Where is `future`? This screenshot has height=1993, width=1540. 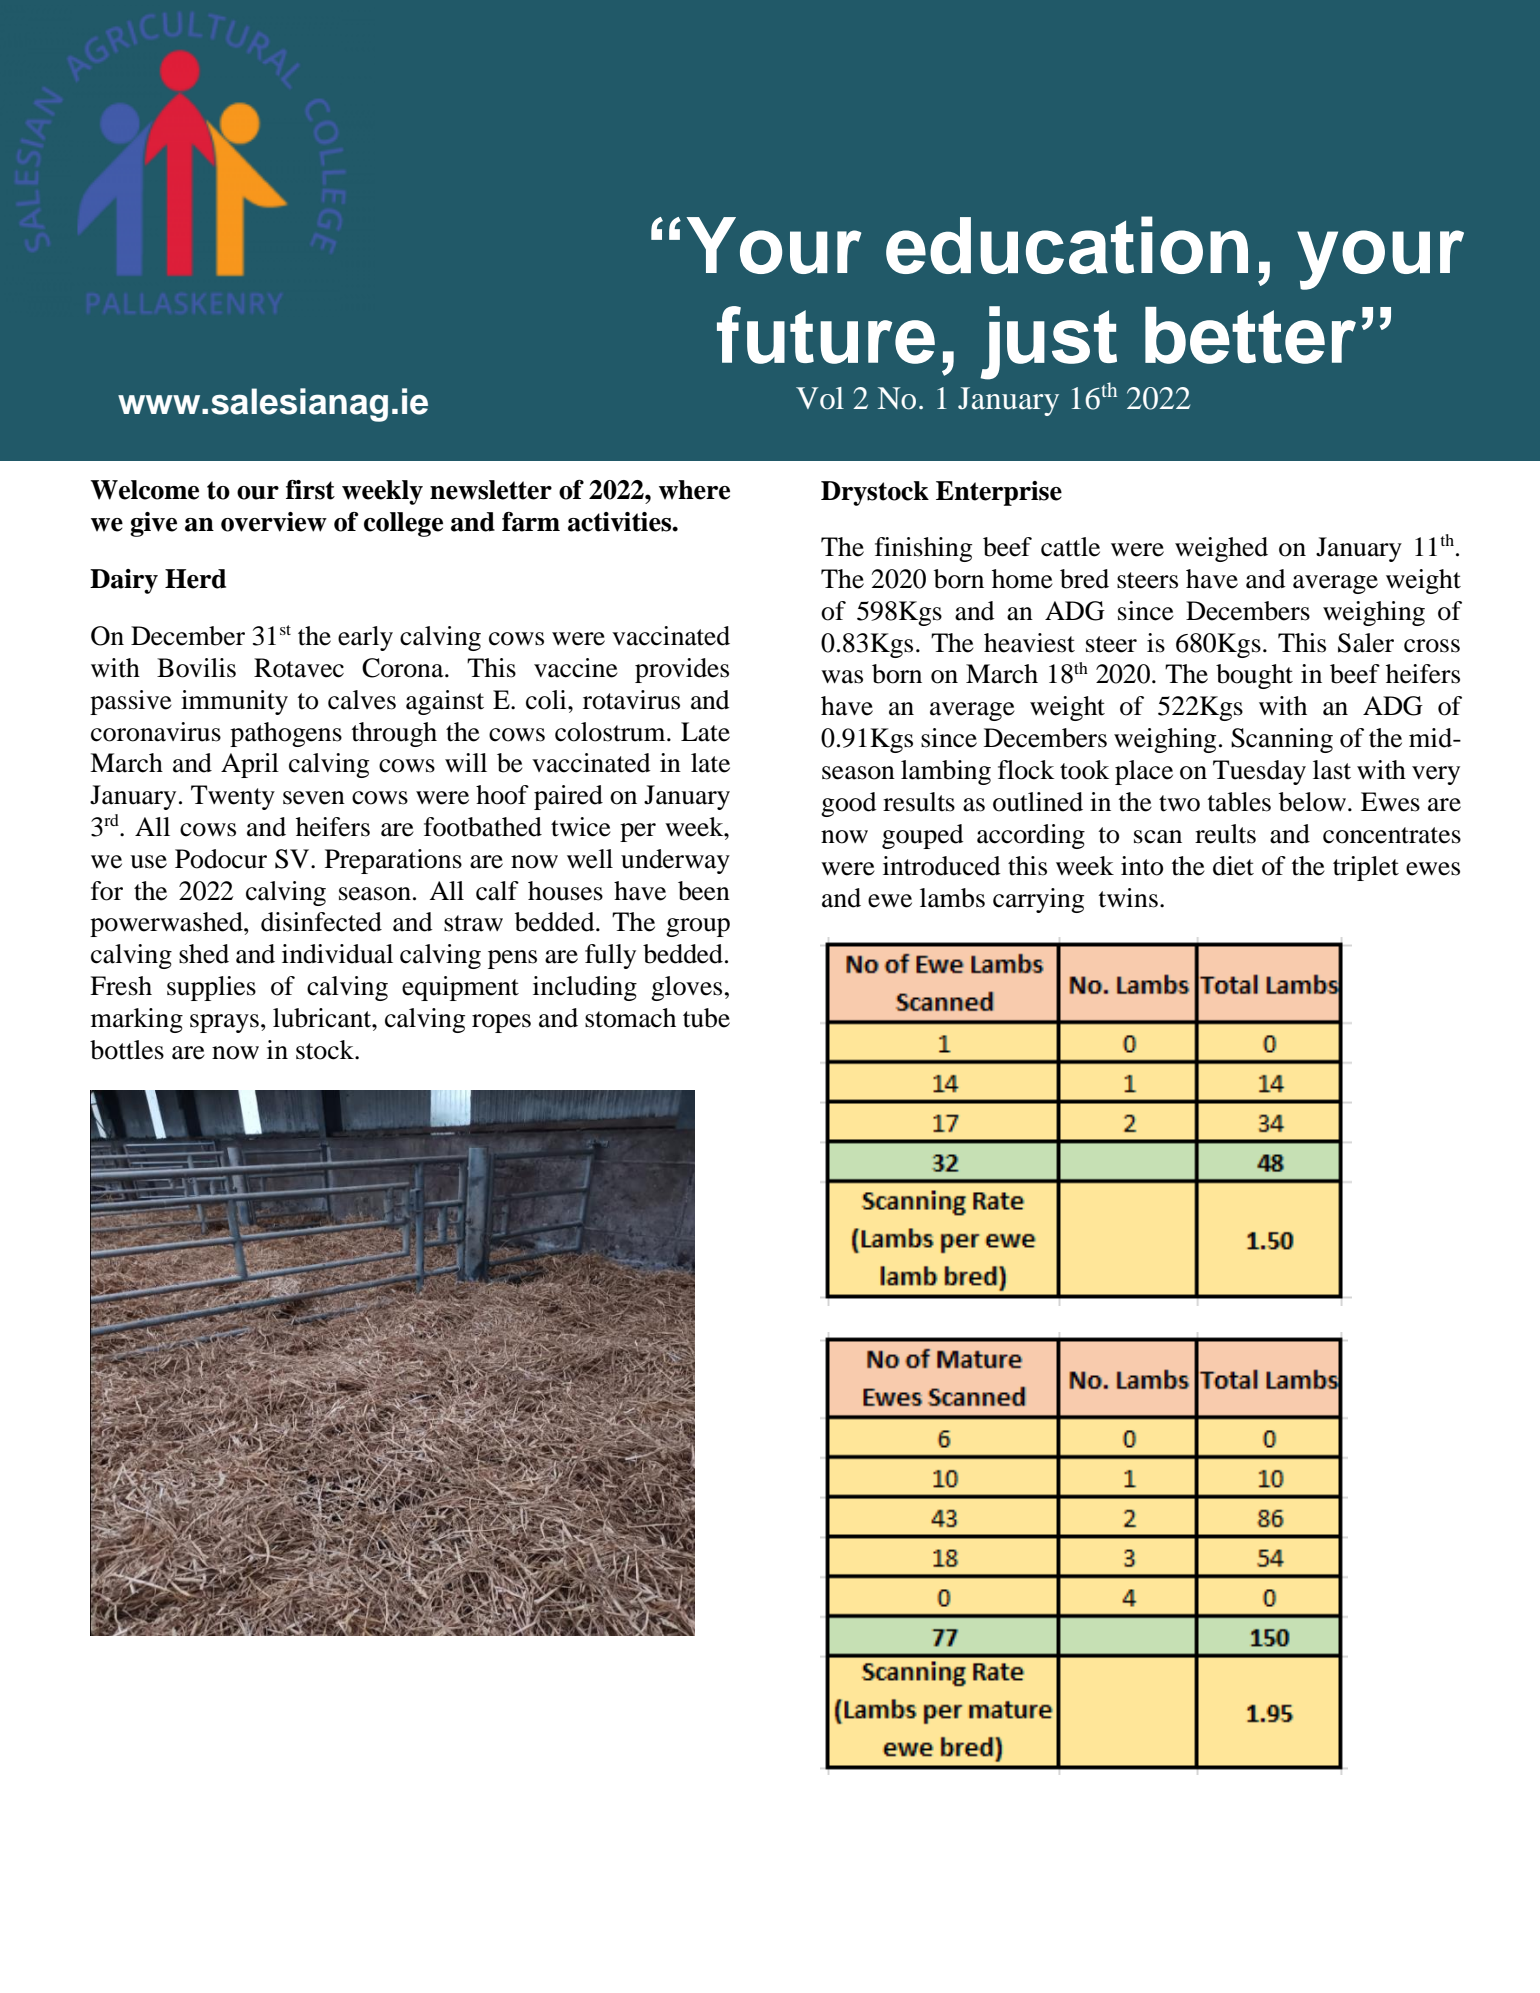
future is located at coordinates (826, 335).
